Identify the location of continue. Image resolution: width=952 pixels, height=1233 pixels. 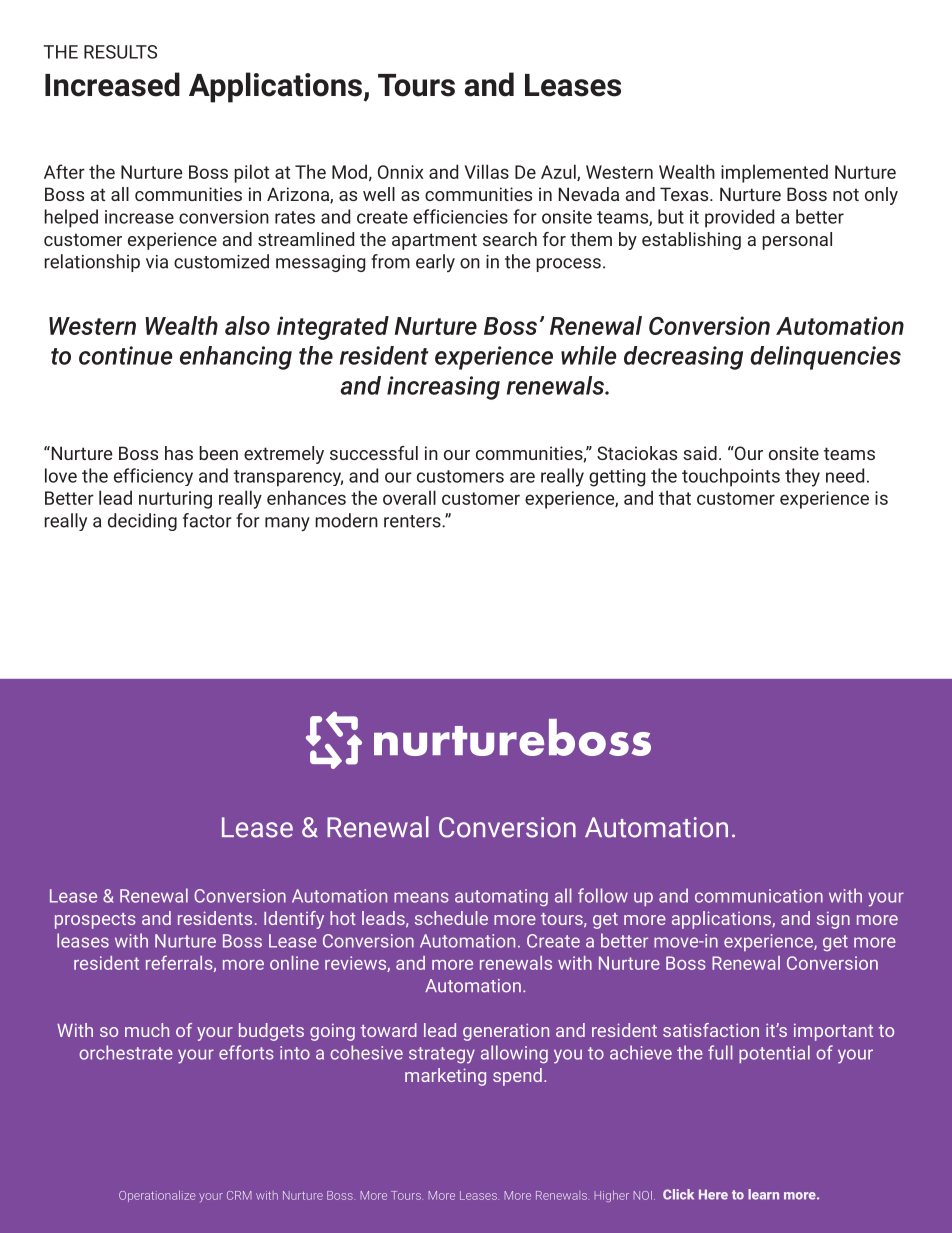
(125, 355).
